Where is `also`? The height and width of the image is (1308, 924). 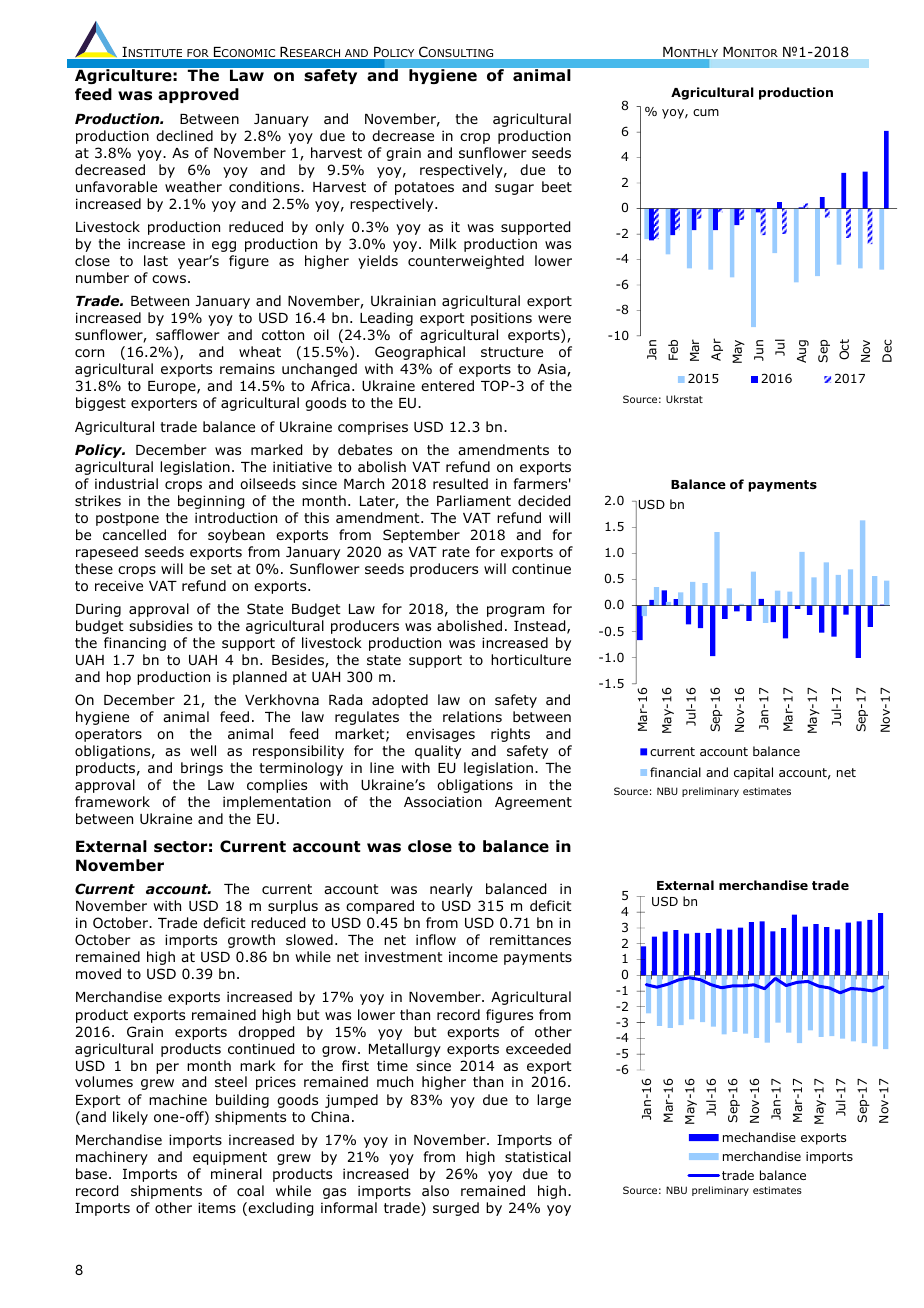 also is located at coordinates (435, 1191).
